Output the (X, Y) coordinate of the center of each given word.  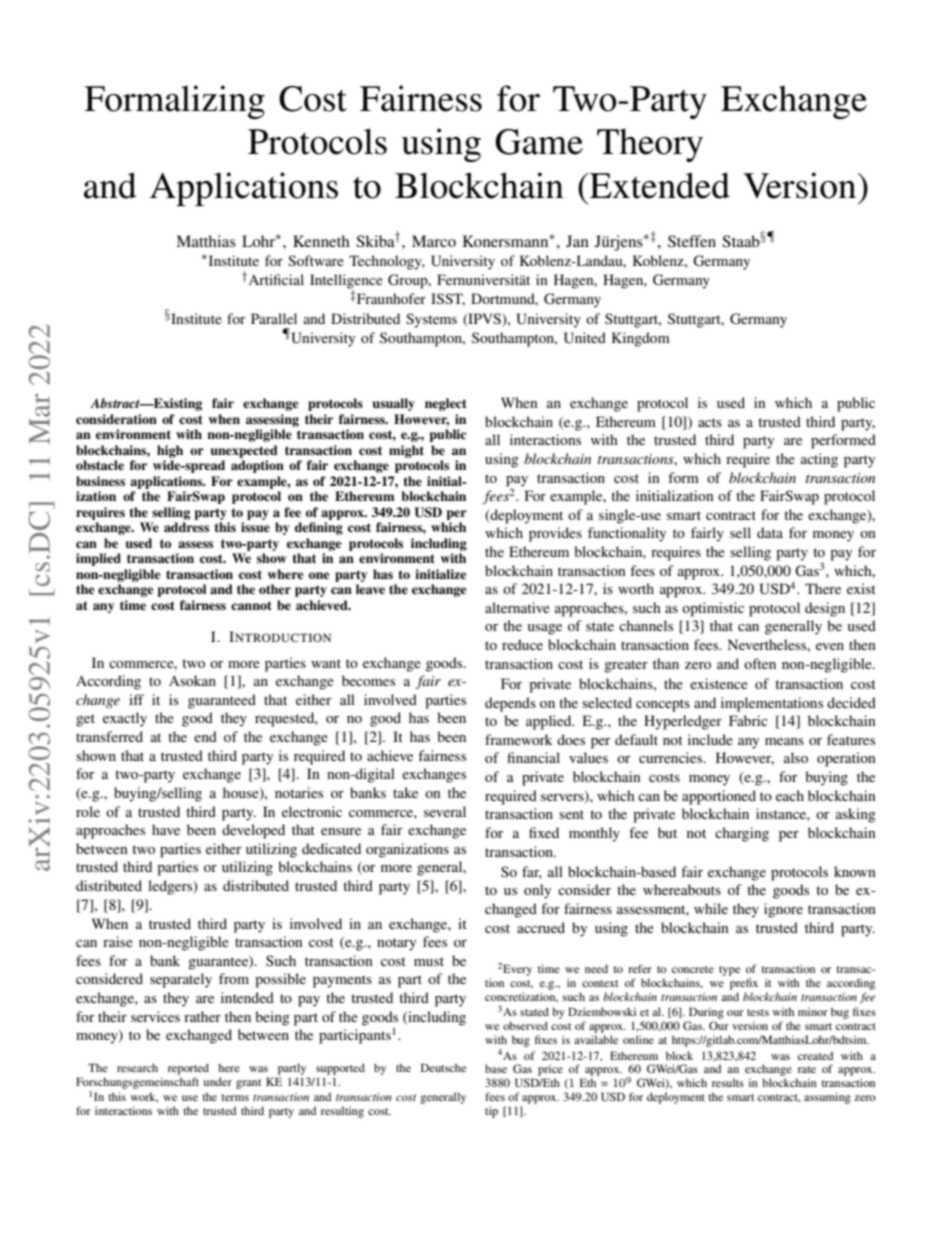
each (790, 795)
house (242, 794)
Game (539, 142)
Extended (659, 185)
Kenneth (321, 241)
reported (188, 1069)
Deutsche (443, 1067)
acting (819, 460)
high (170, 451)
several (445, 811)
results (728, 1082)
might (406, 451)
